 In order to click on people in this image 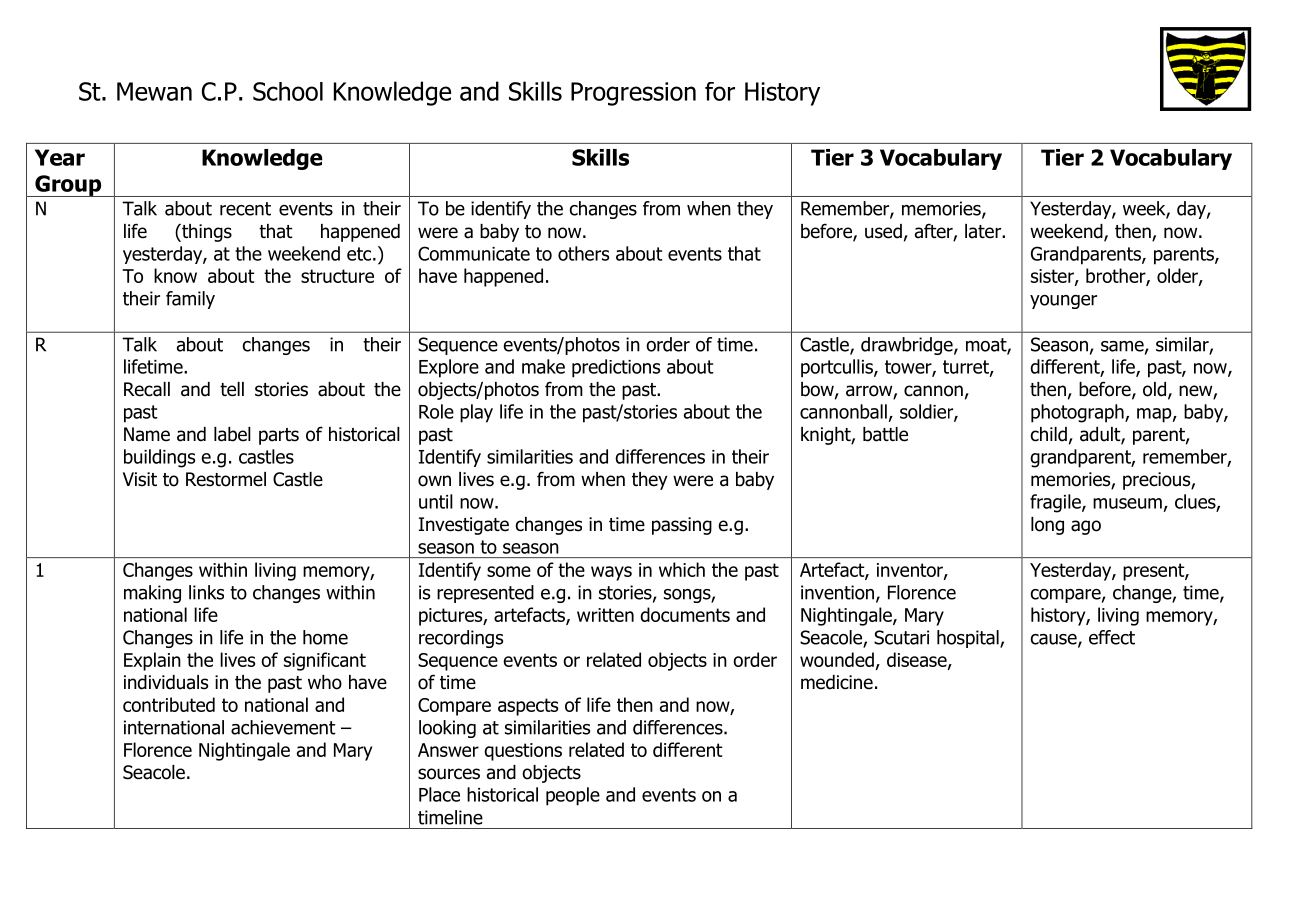, I will do `click(573, 796)`.
